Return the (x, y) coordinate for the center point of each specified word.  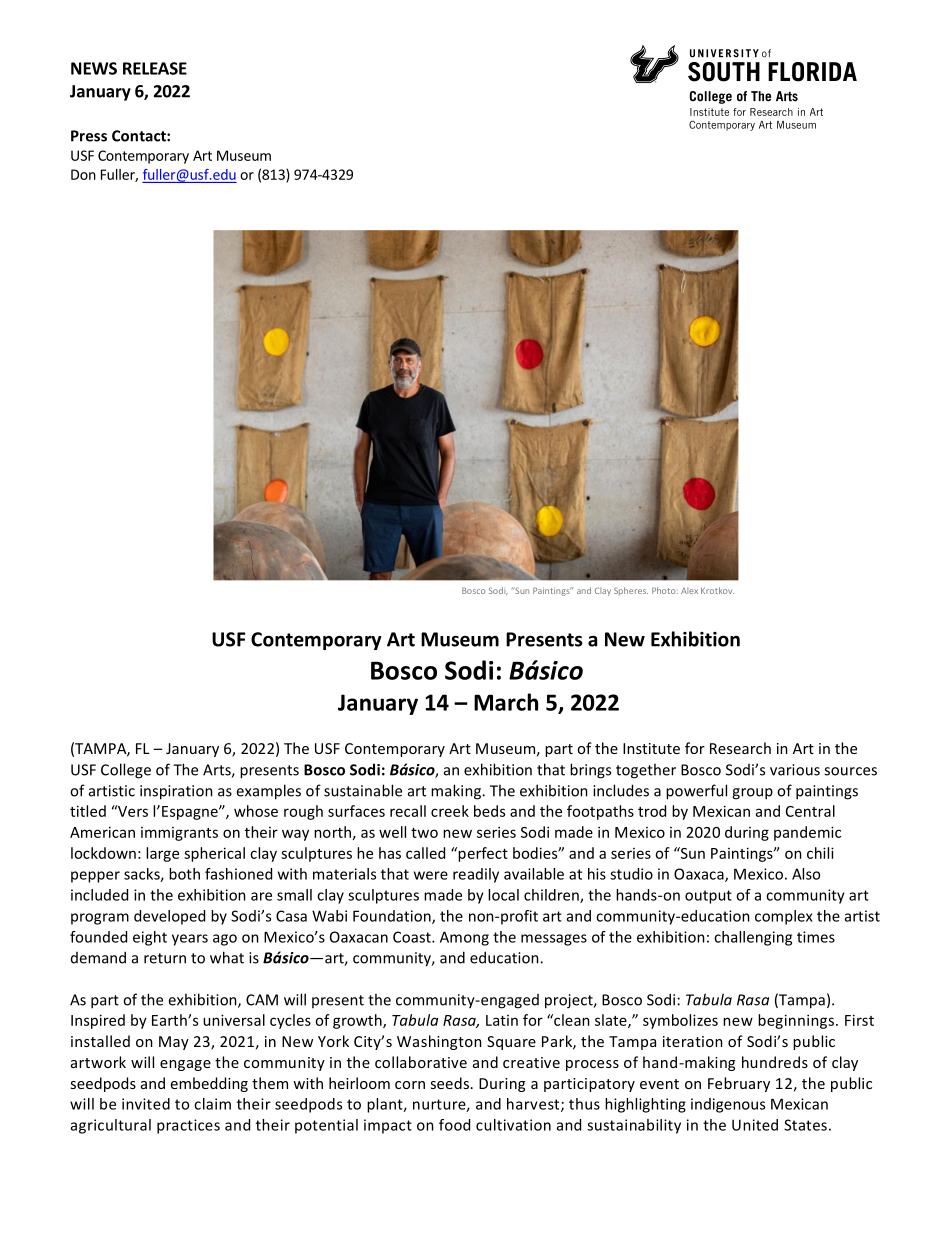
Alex (689, 590)
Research (740, 748)
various (795, 770)
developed (169, 917)
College (126, 771)
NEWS (94, 68)
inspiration (176, 792)
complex (784, 917)
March (506, 702)
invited (146, 1104)
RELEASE (155, 68)
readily (476, 875)
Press (89, 136)
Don (83, 174)
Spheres (631, 591)
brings (590, 771)
